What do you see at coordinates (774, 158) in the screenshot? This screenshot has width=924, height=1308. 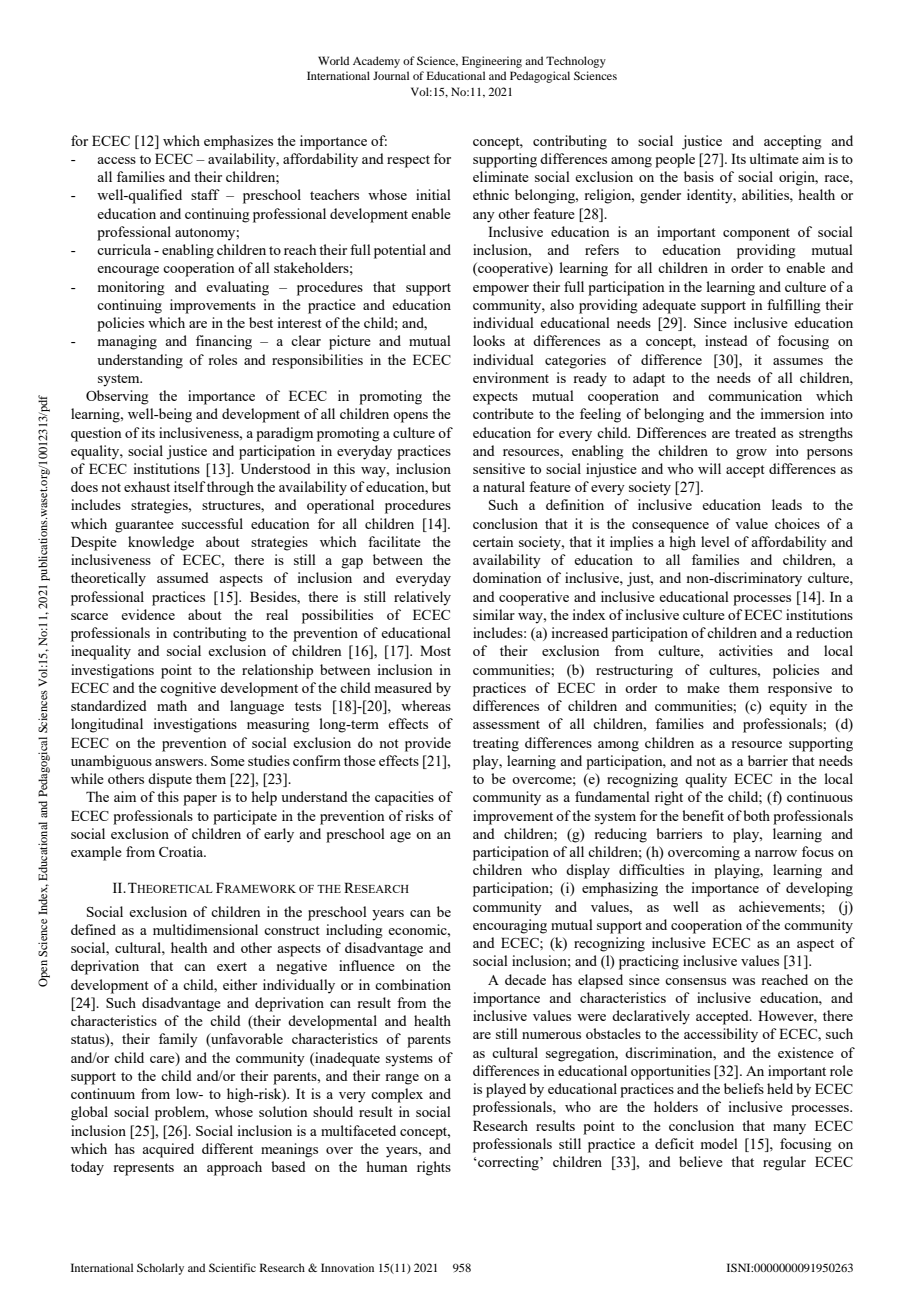 I see `ultimate` at bounding box center [774, 158].
